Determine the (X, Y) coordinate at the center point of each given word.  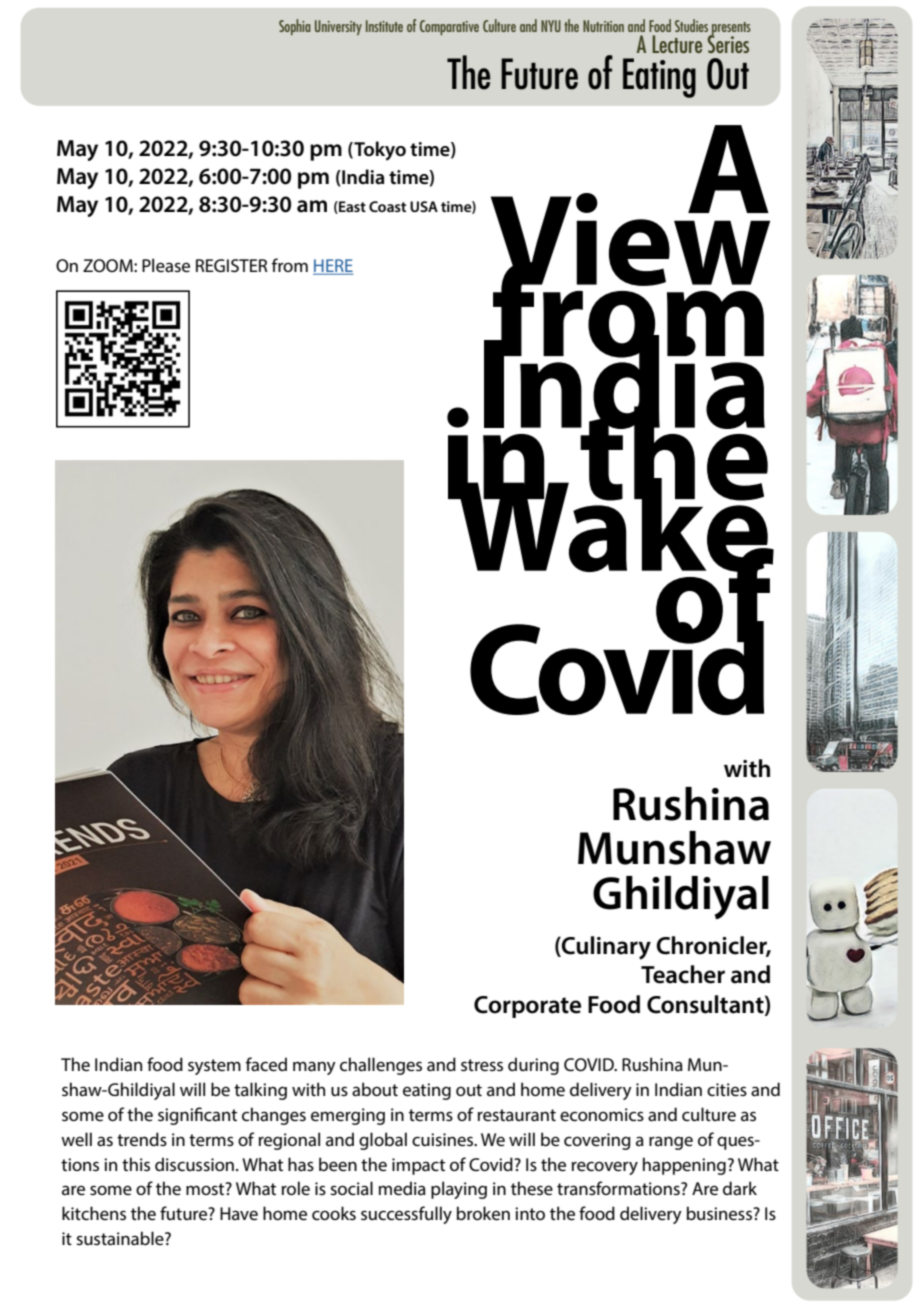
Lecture (677, 44)
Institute (384, 26)
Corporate (527, 1007)
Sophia (295, 27)
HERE (333, 267)
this (136, 1164)
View (630, 239)
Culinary (605, 948)
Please (166, 265)
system (214, 1067)
